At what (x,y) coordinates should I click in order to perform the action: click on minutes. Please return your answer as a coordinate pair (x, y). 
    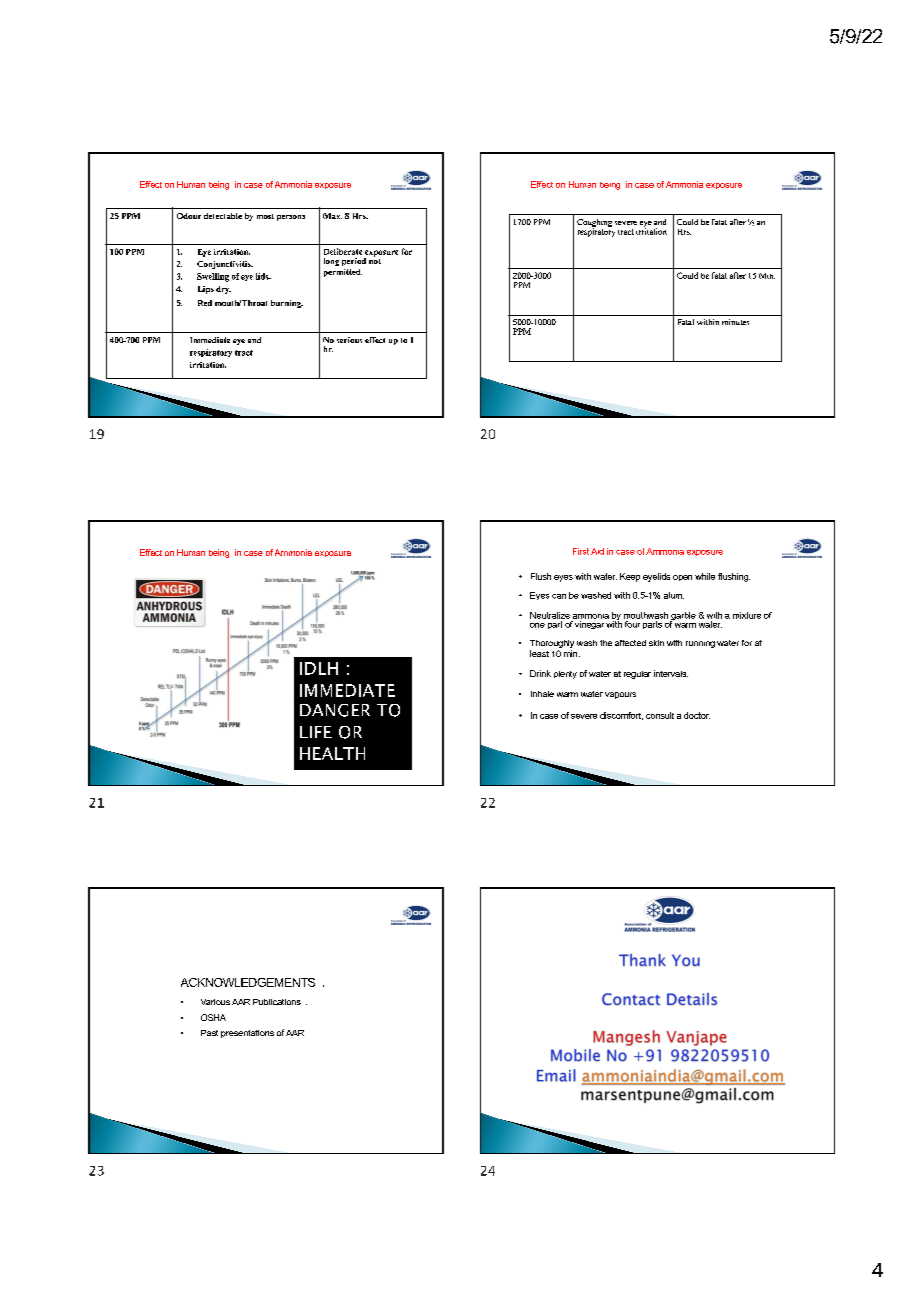
    Looking at the image, I should click on (735, 322).
